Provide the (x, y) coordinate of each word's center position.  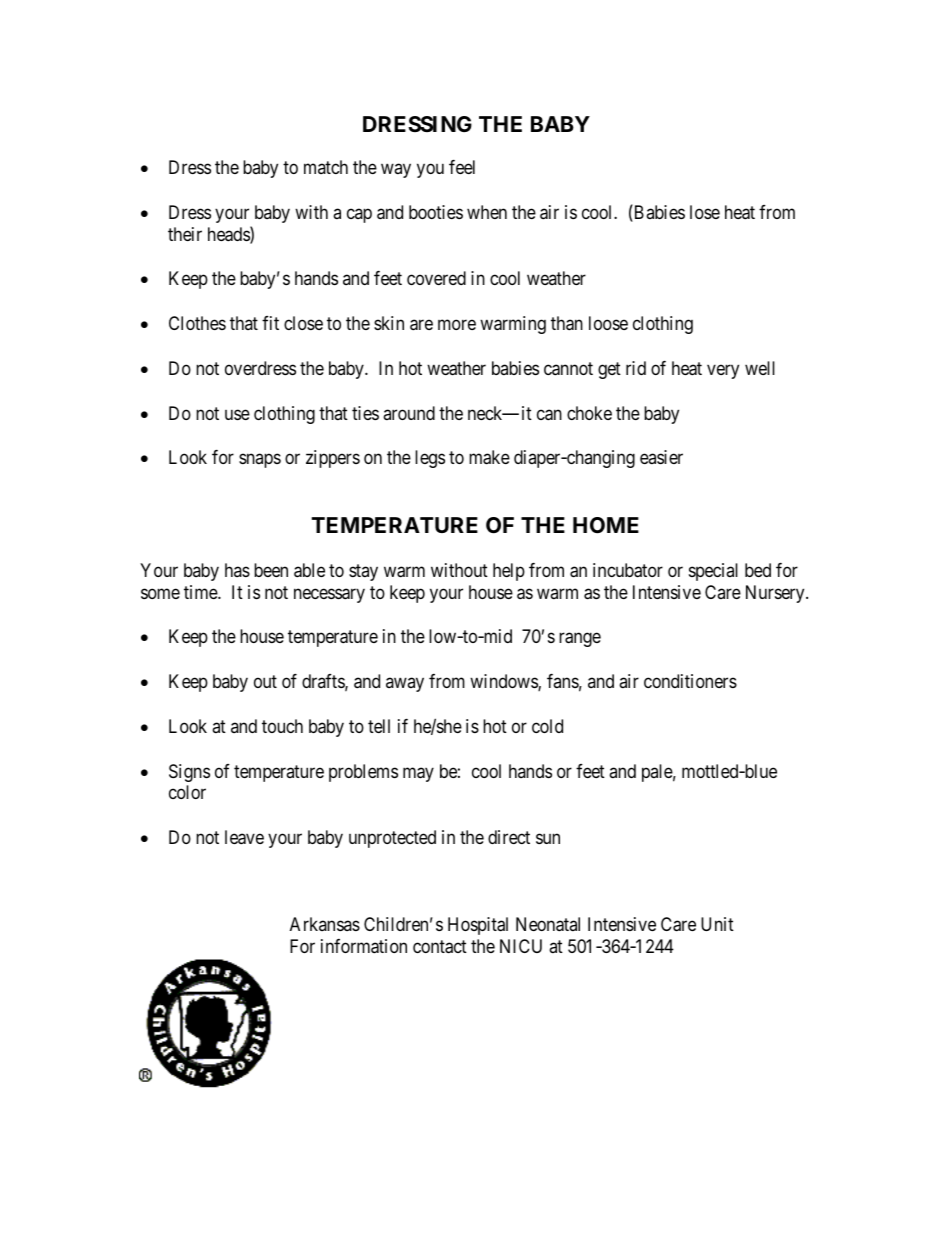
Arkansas (325, 924)
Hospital (478, 926)
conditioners (690, 681)
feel (462, 167)
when (487, 212)
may (418, 774)
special (713, 572)
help (509, 572)
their (185, 234)
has (237, 570)
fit (270, 323)
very (723, 371)
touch (282, 726)
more (457, 325)
